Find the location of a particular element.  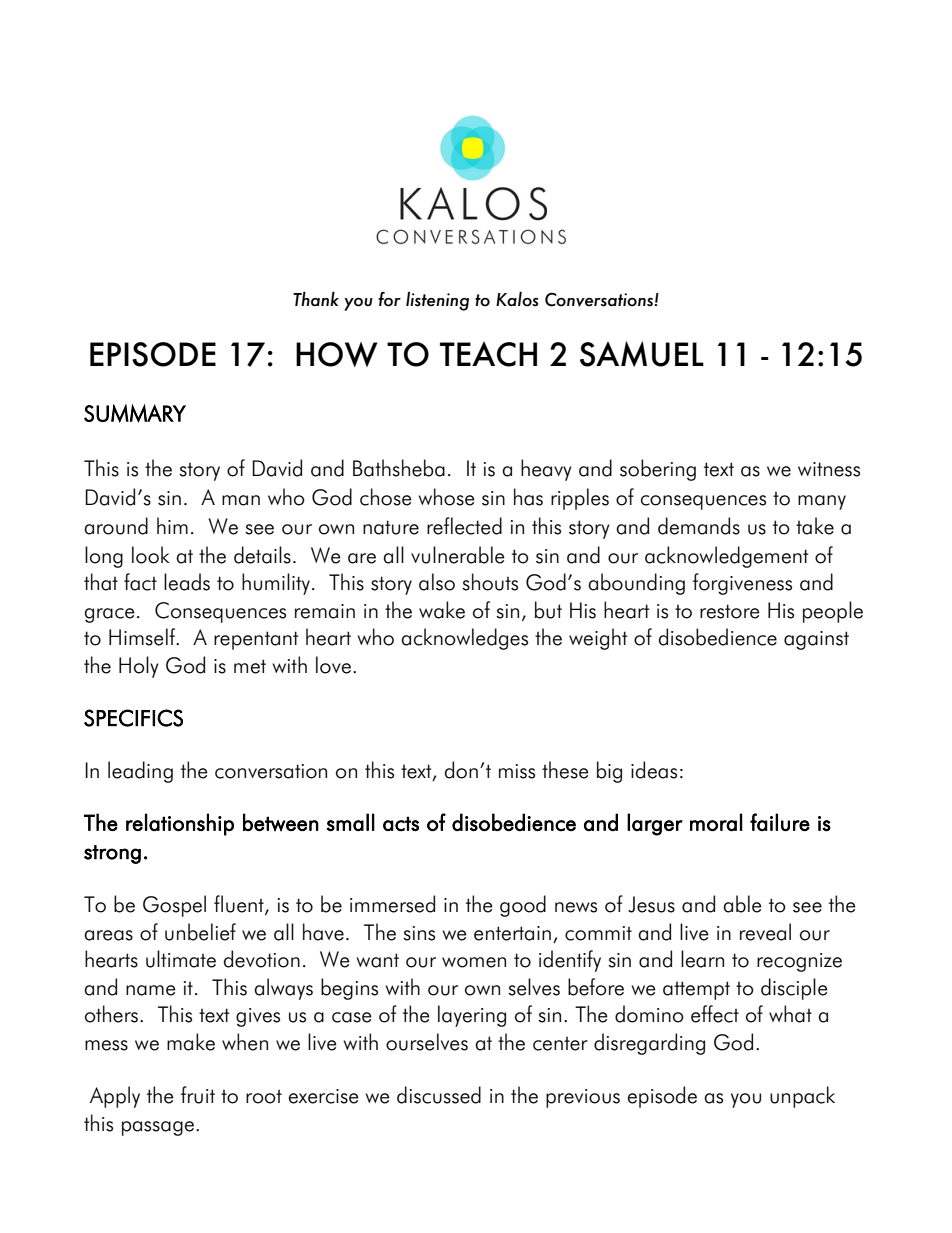

SPECIFICS is located at coordinates (133, 718).
